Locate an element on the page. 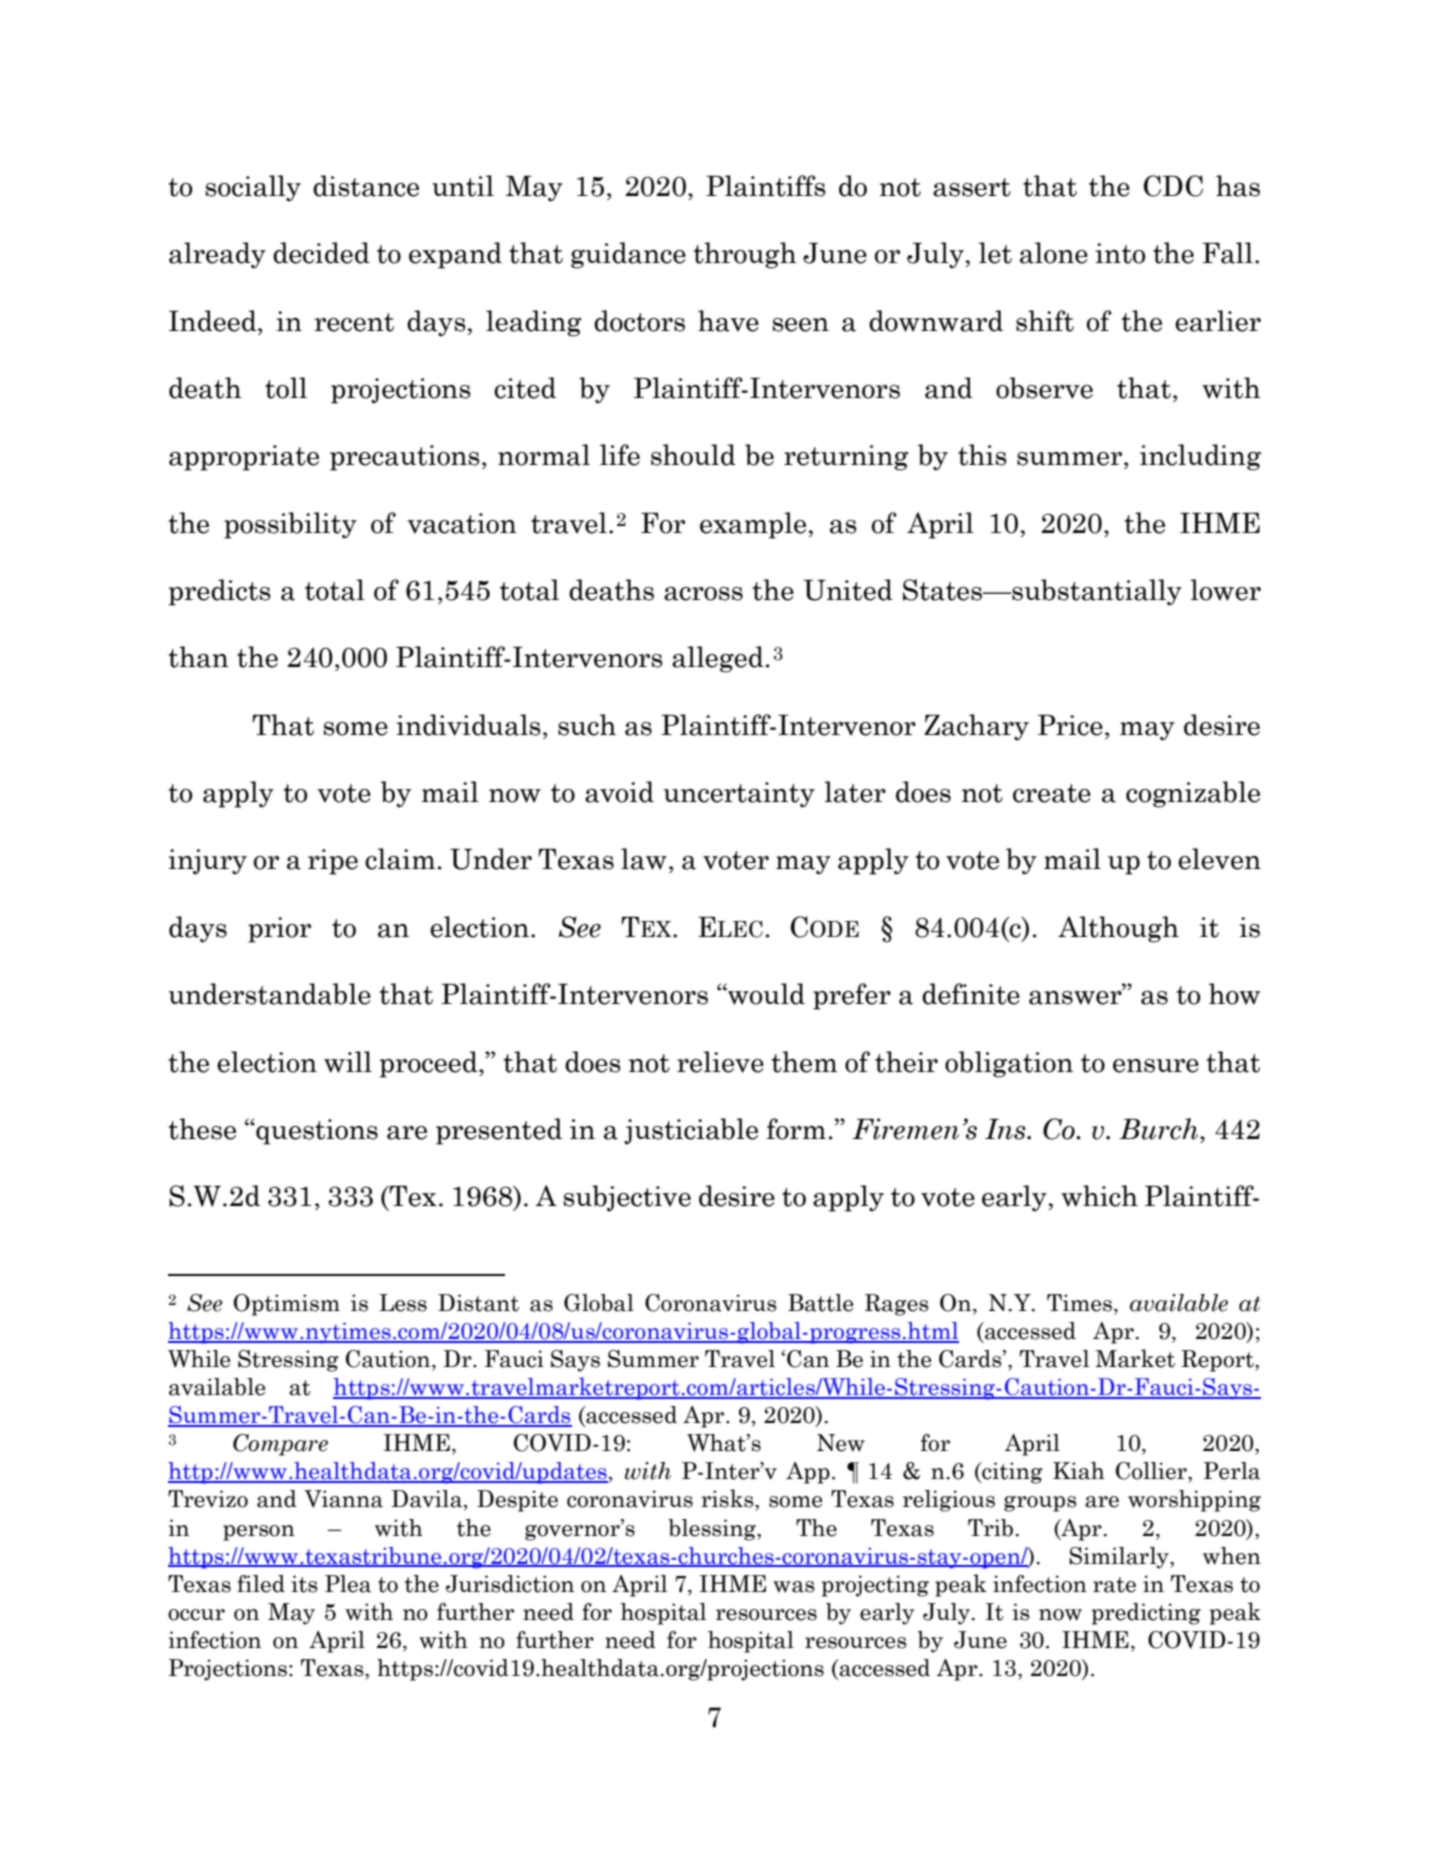 Image resolution: width=1429 pixels, height=1849 pixels. into is located at coordinates (1120, 253).
